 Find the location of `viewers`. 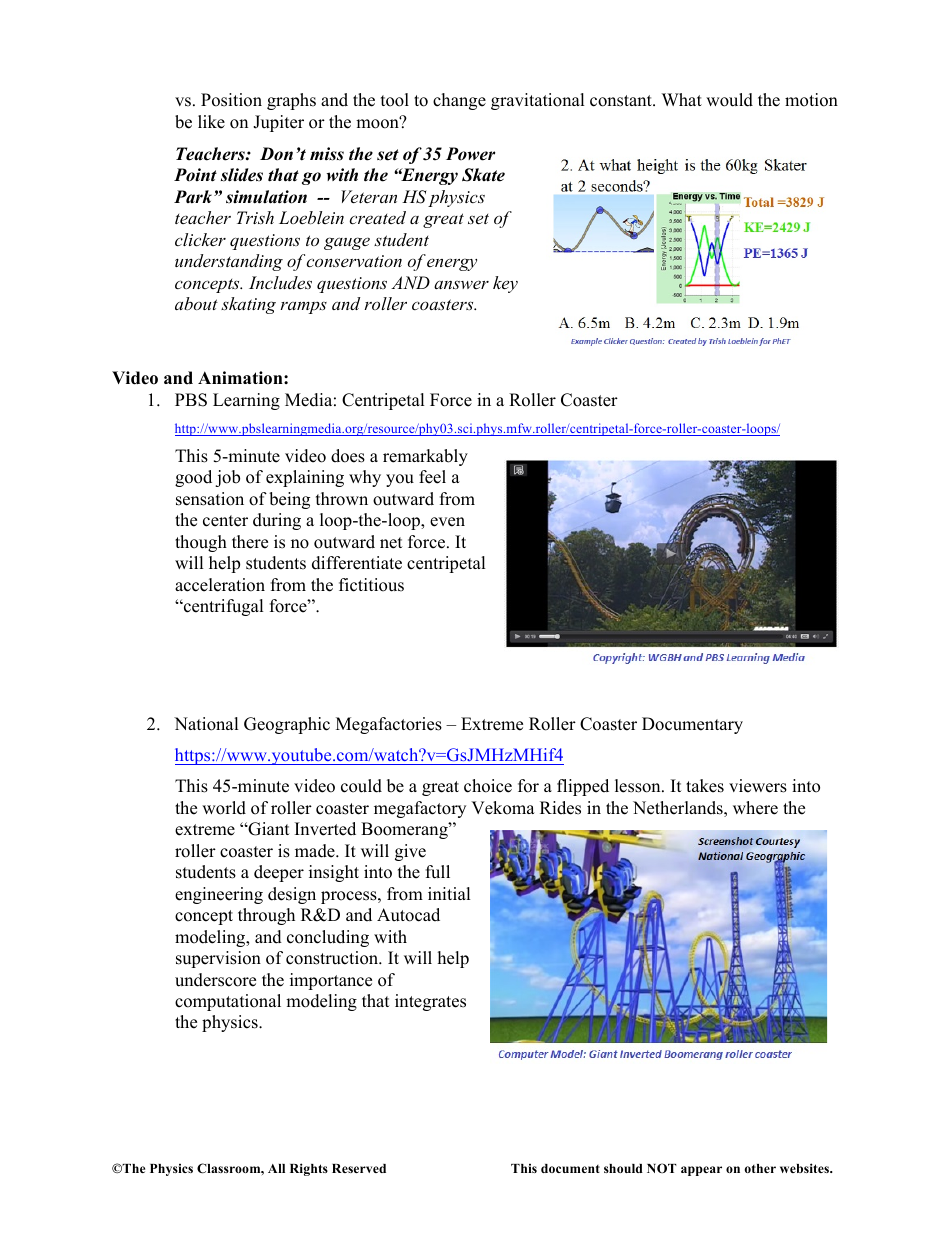

viewers is located at coordinates (758, 786).
